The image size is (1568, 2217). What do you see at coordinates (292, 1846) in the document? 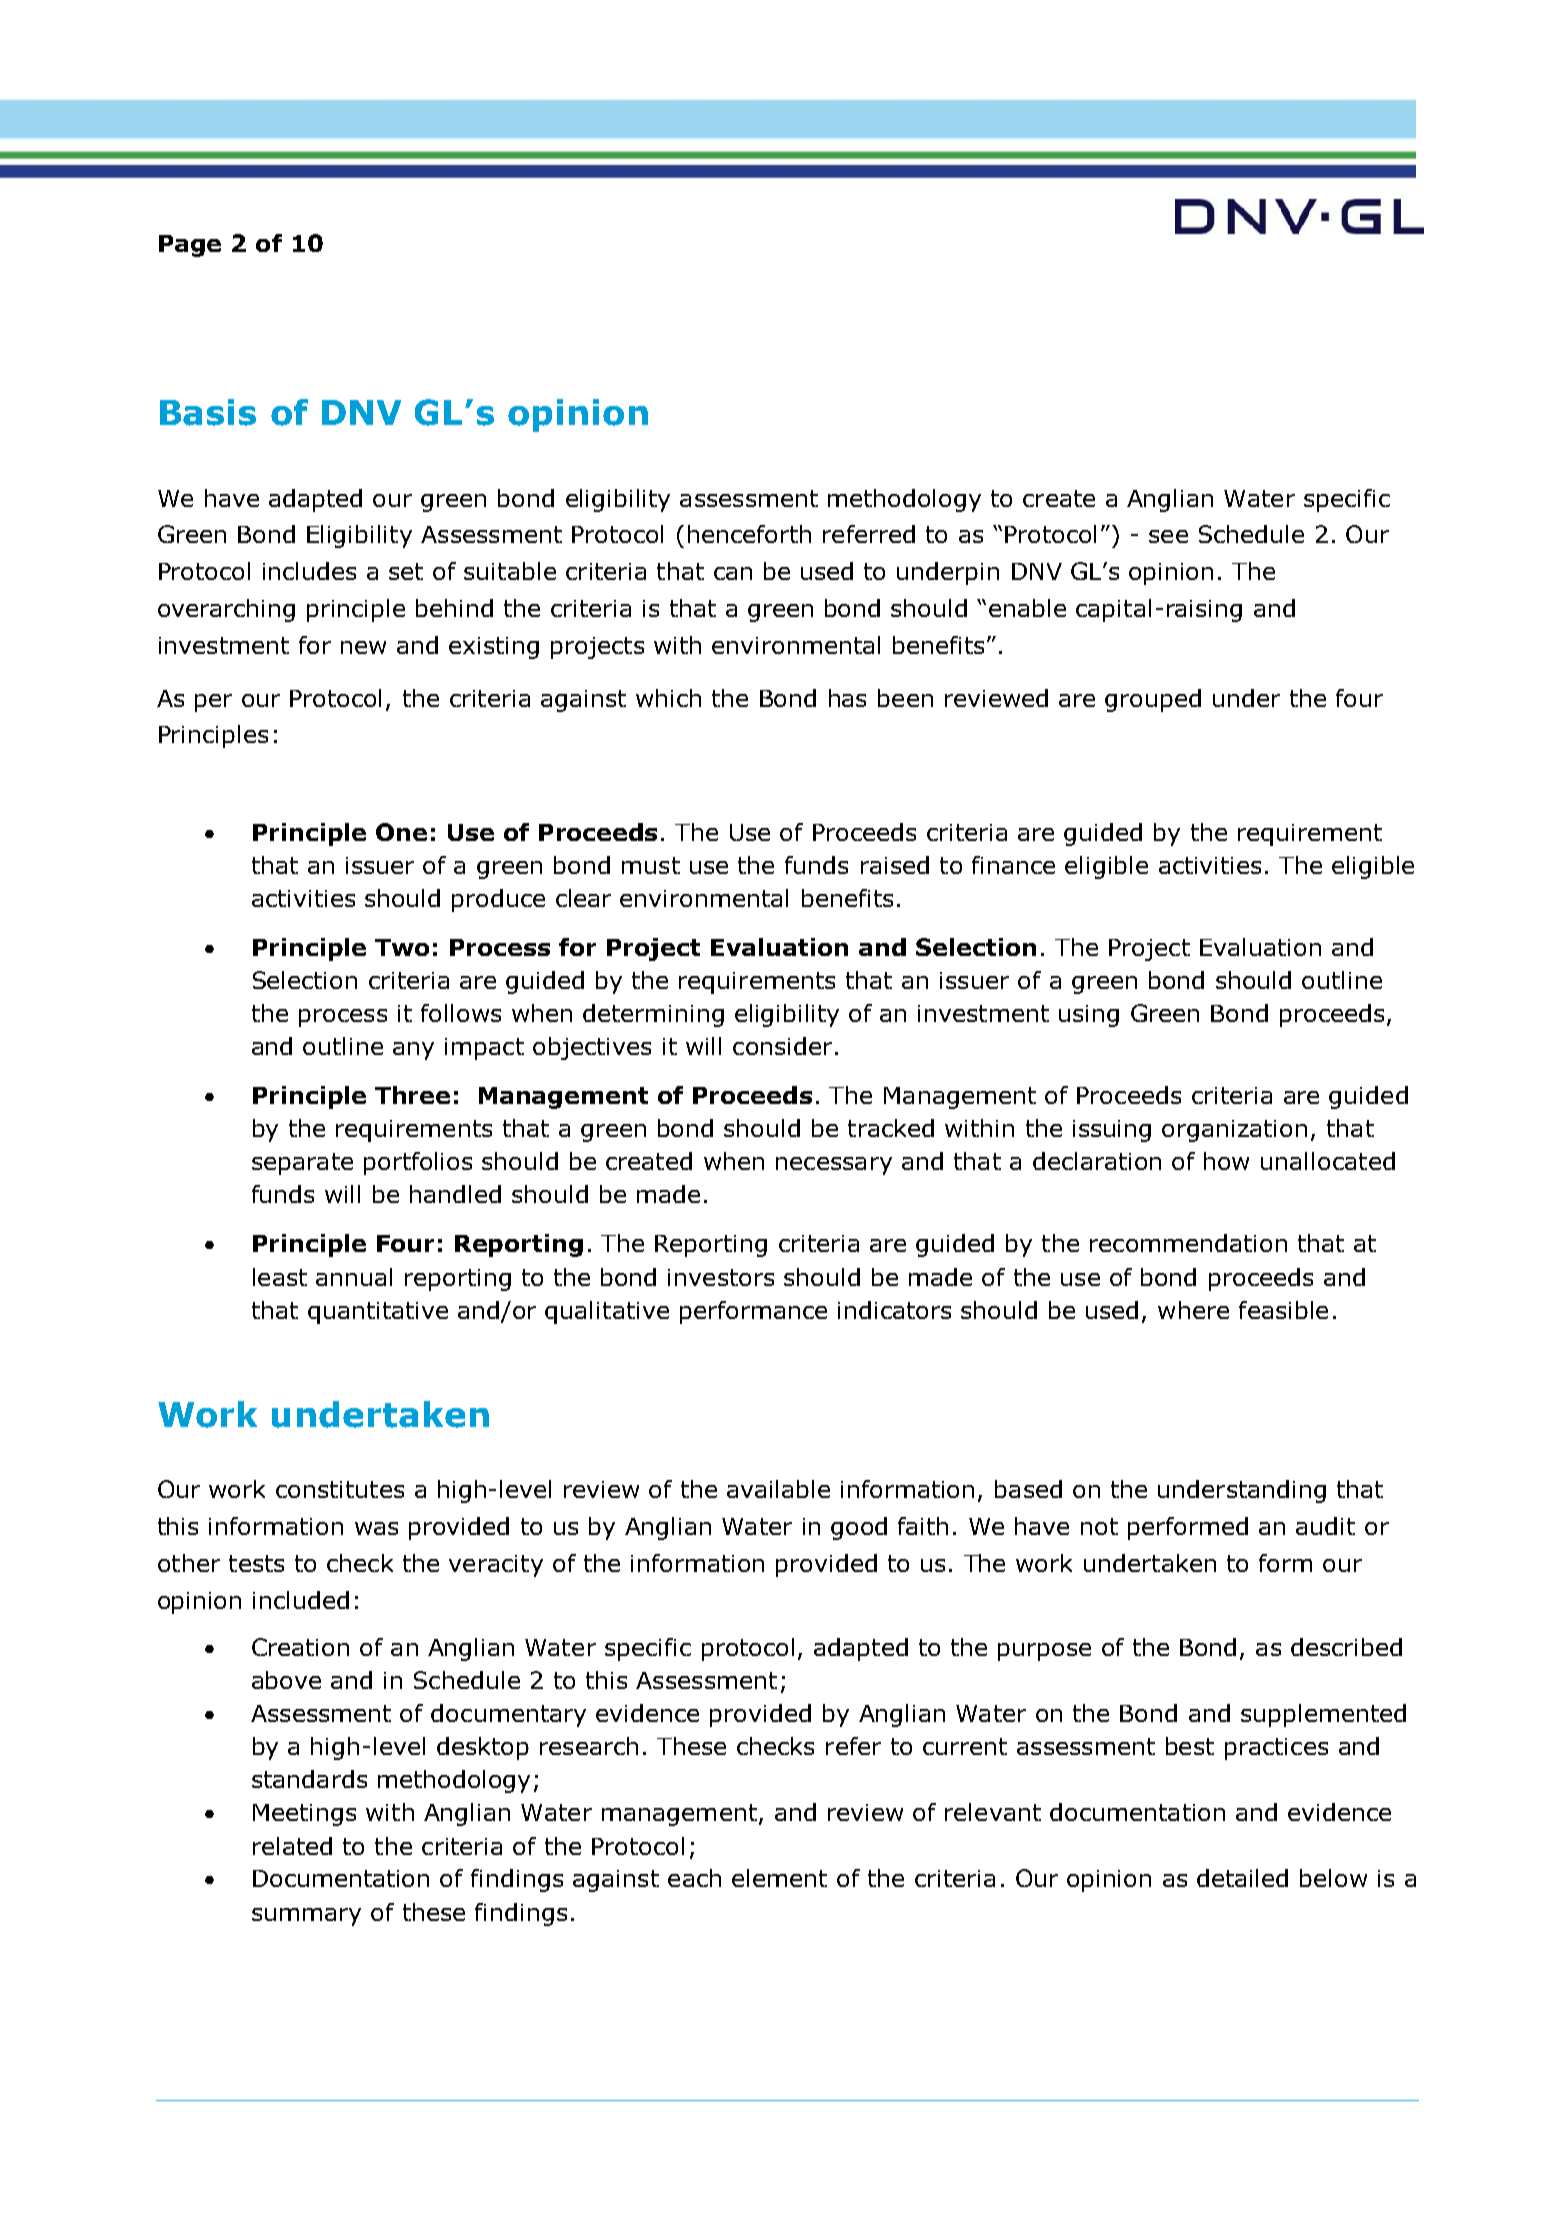
I see `related` at bounding box center [292, 1846].
